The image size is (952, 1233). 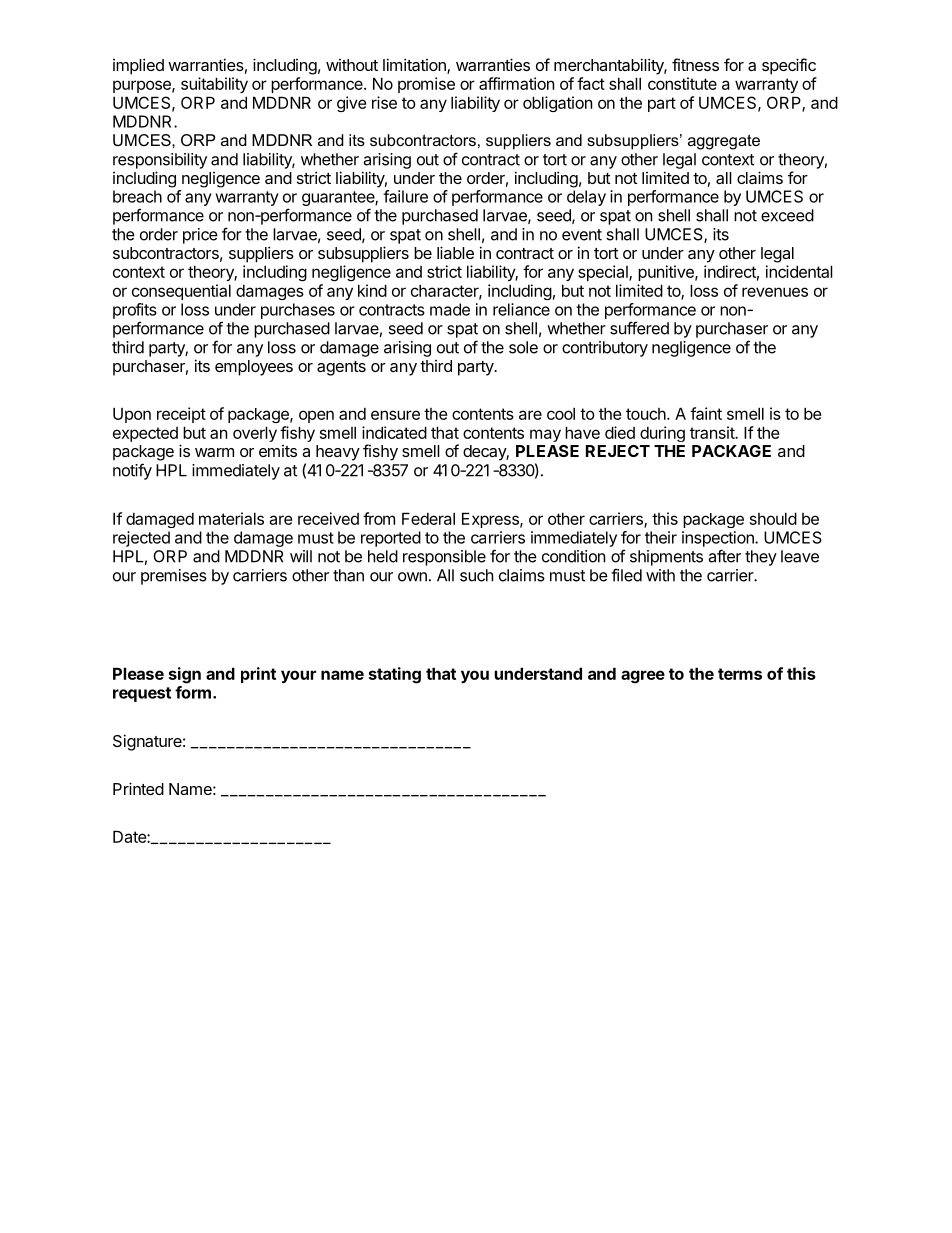 I want to click on stating, so click(x=395, y=675).
